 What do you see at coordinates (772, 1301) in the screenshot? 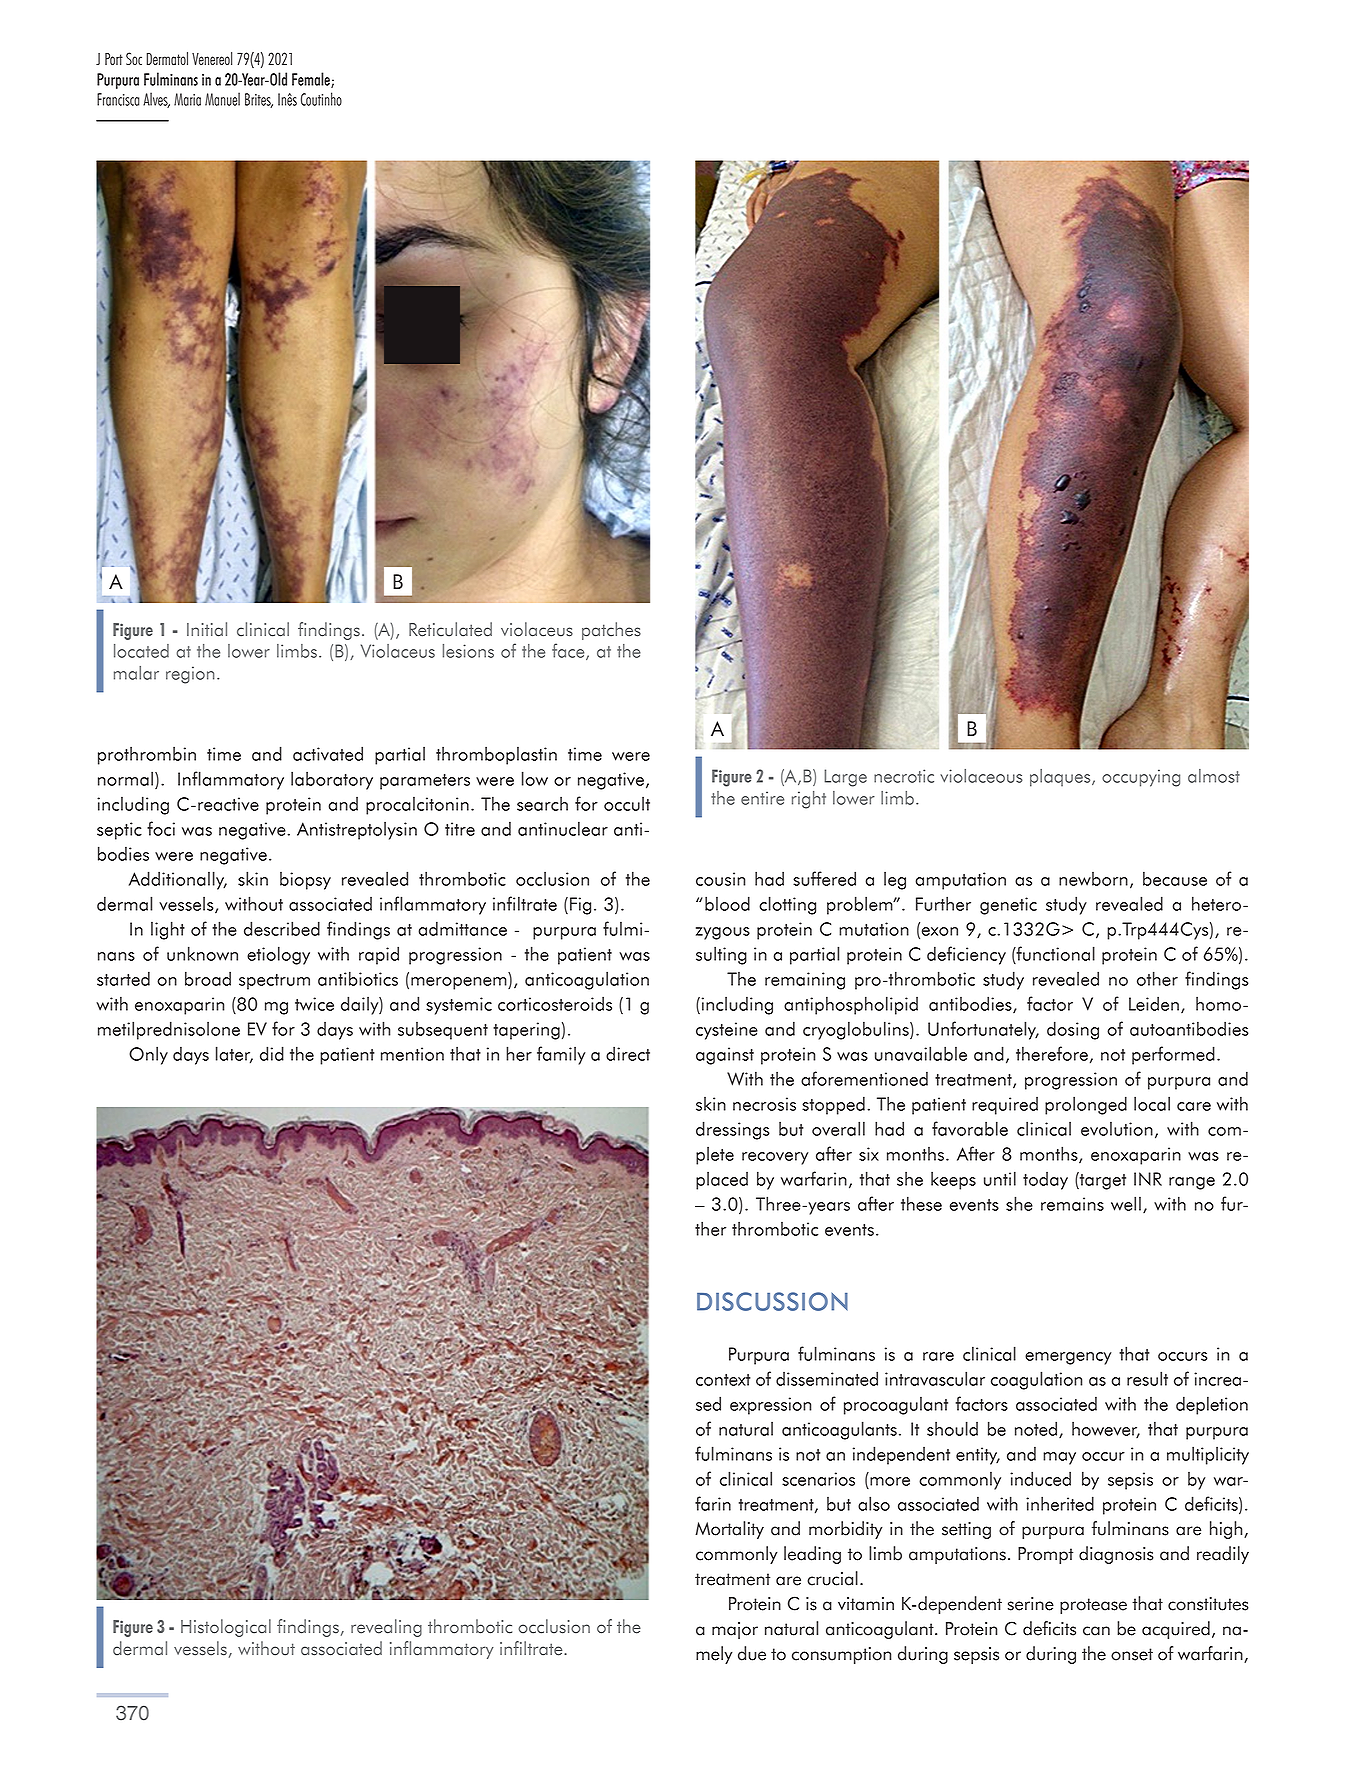
I see `DISCUSSION` at bounding box center [772, 1301].
